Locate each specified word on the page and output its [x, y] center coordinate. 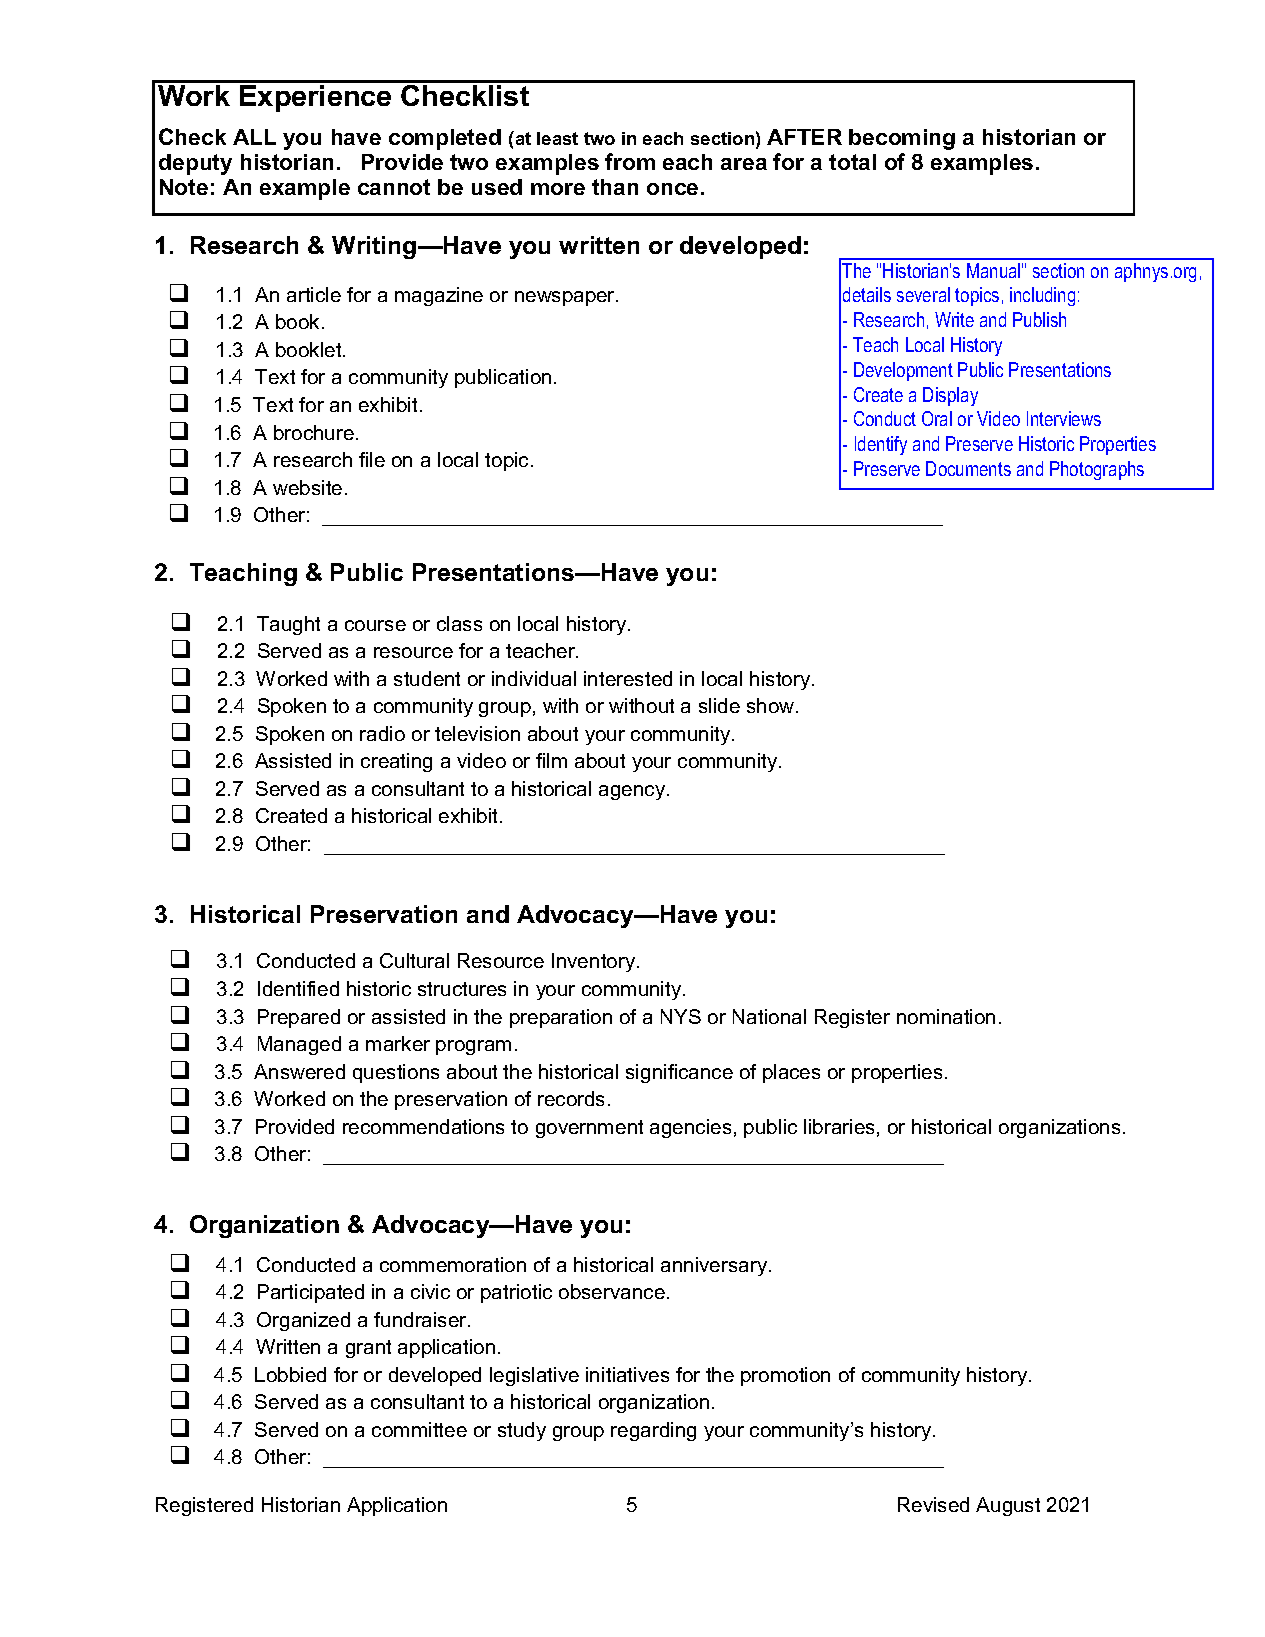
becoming [902, 139]
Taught [288, 625]
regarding [653, 1431]
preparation [561, 1018]
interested [628, 678]
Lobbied [290, 1374]
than [615, 187]
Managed [299, 1045]
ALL [254, 137]
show [772, 705]
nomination [946, 1016]
